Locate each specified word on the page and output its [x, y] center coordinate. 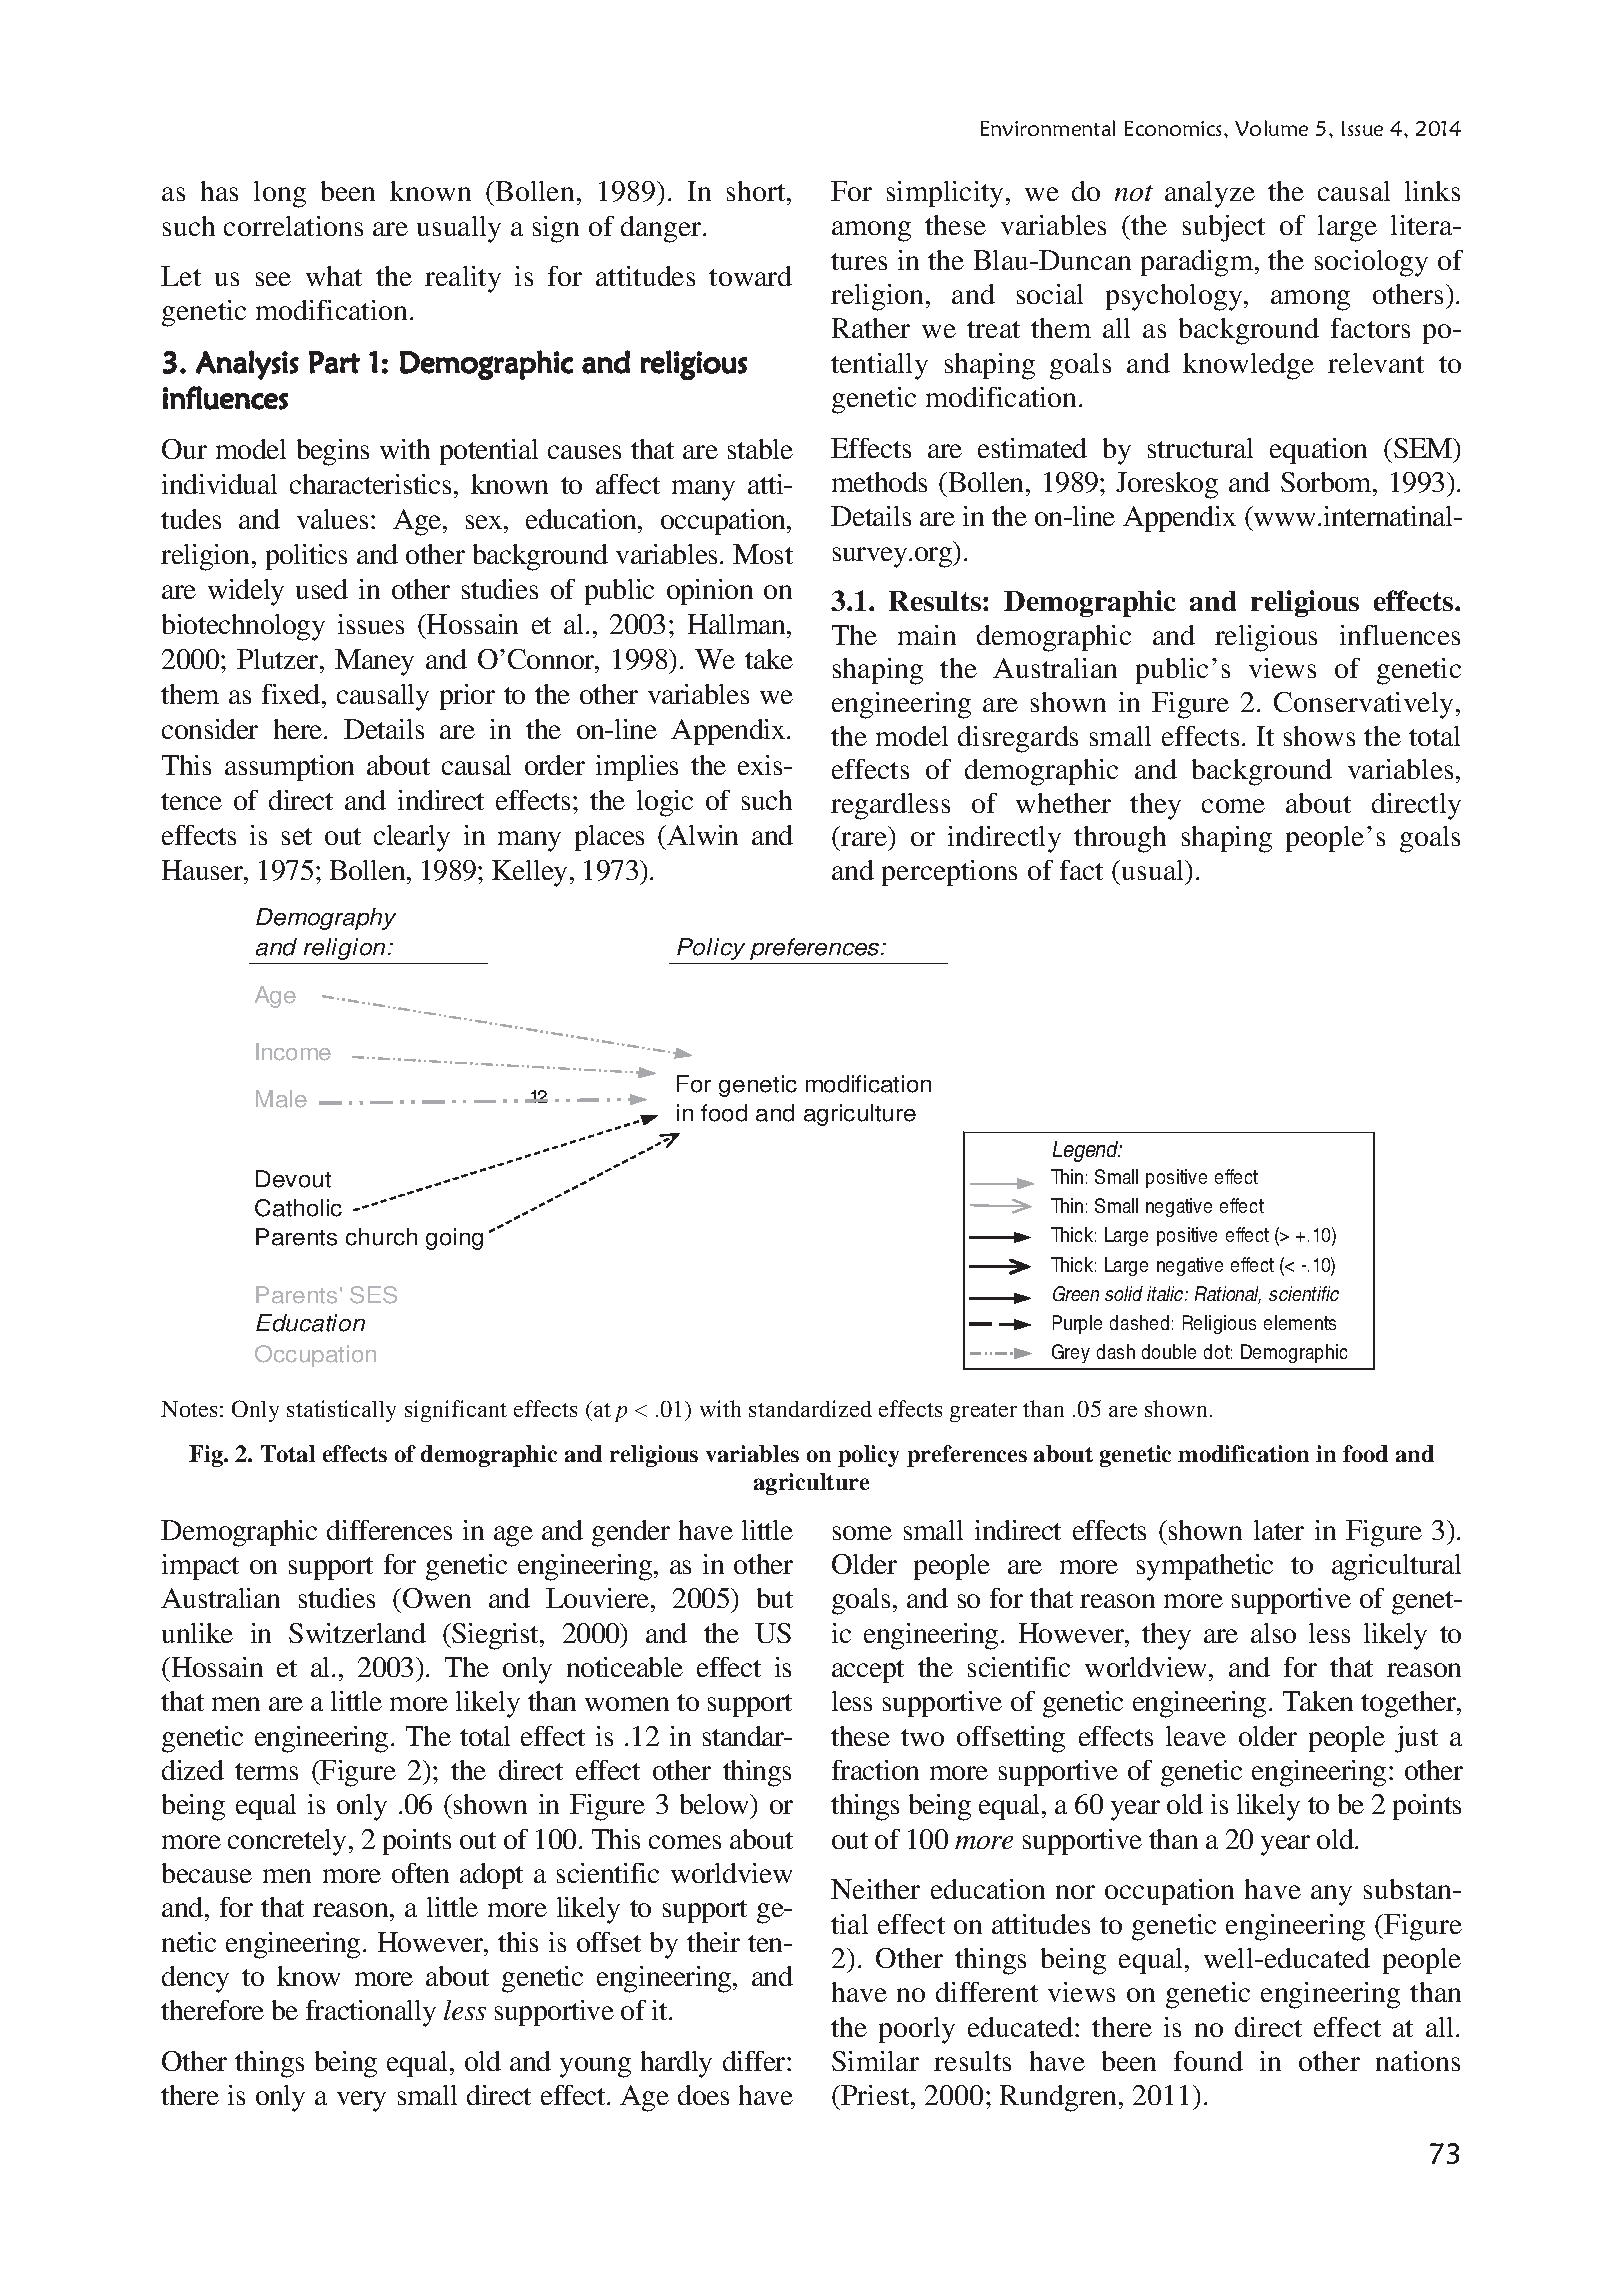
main [927, 635]
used [322, 589]
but [775, 1598]
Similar [875, 2061]
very [361, 2101]
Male [281, 1099]
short [757, 191]
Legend [1087, 1151]
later [1279, 1530]
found [1208, 2061]
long [280, 194]
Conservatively [1363, 705]
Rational [1228, 1295]
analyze [1210, 194]
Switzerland [357, 1633]
